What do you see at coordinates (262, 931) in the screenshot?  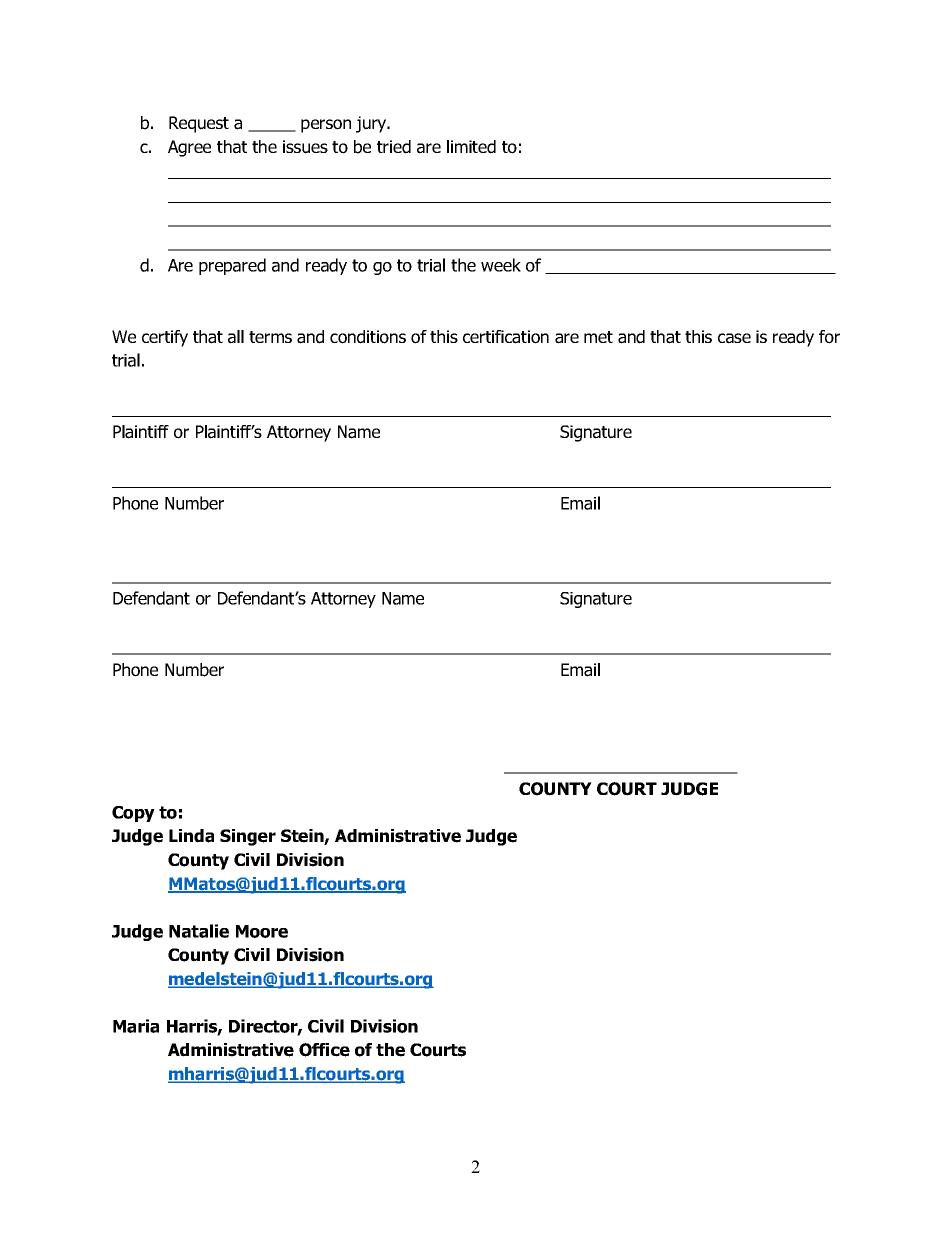 I see `Moore` at bounding box center [262, 931].
